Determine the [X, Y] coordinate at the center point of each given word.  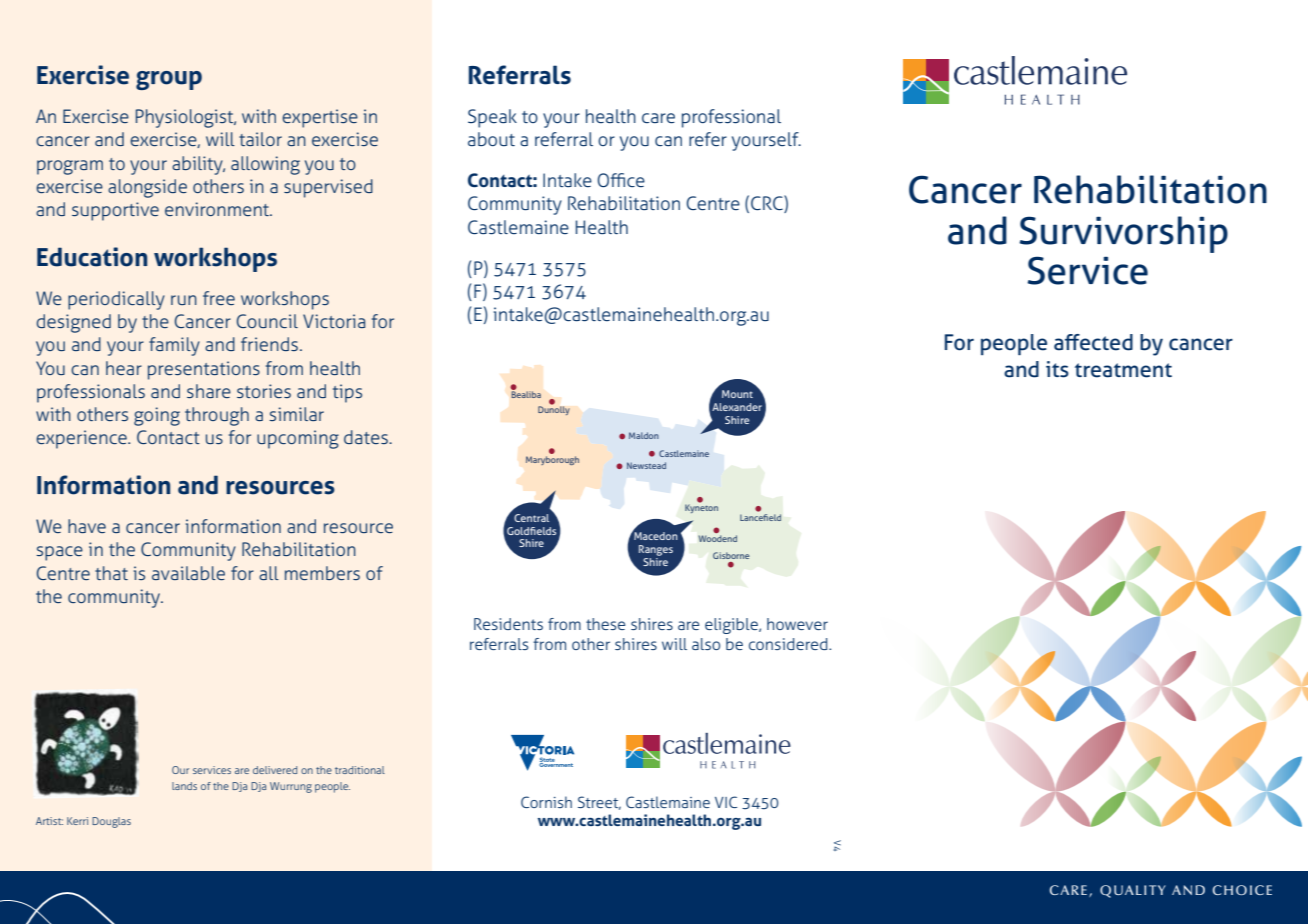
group [169, 80]
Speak [492, 118]
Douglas [111, 822]
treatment [1123, 370]
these [605, 624]
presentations [204, 370]
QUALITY [1133, 891]
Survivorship [1123, 234]
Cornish [546, 802]
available [188, 573]
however [797, 624]
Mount [737, 394]
